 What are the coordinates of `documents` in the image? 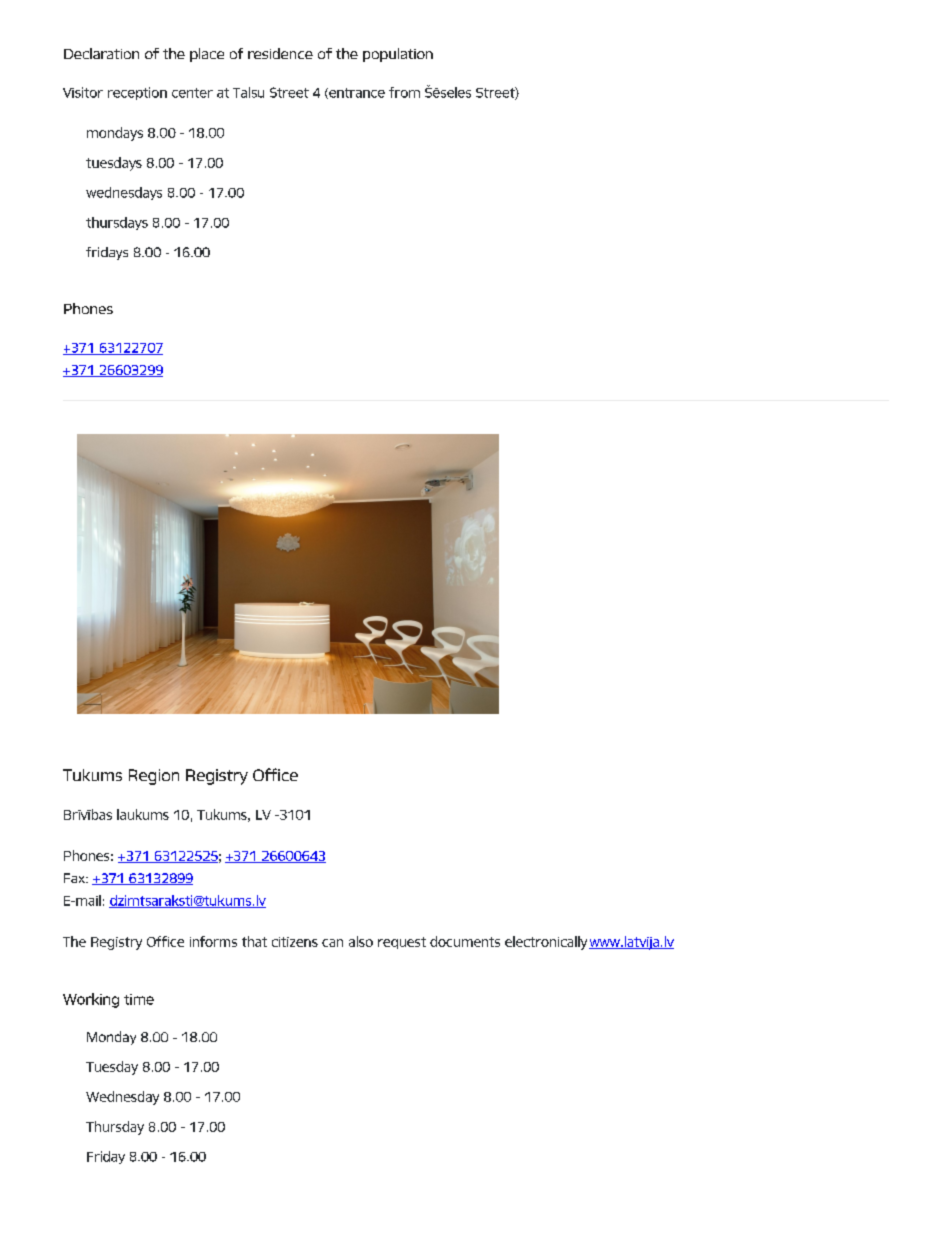 It's located at (465, 941).
